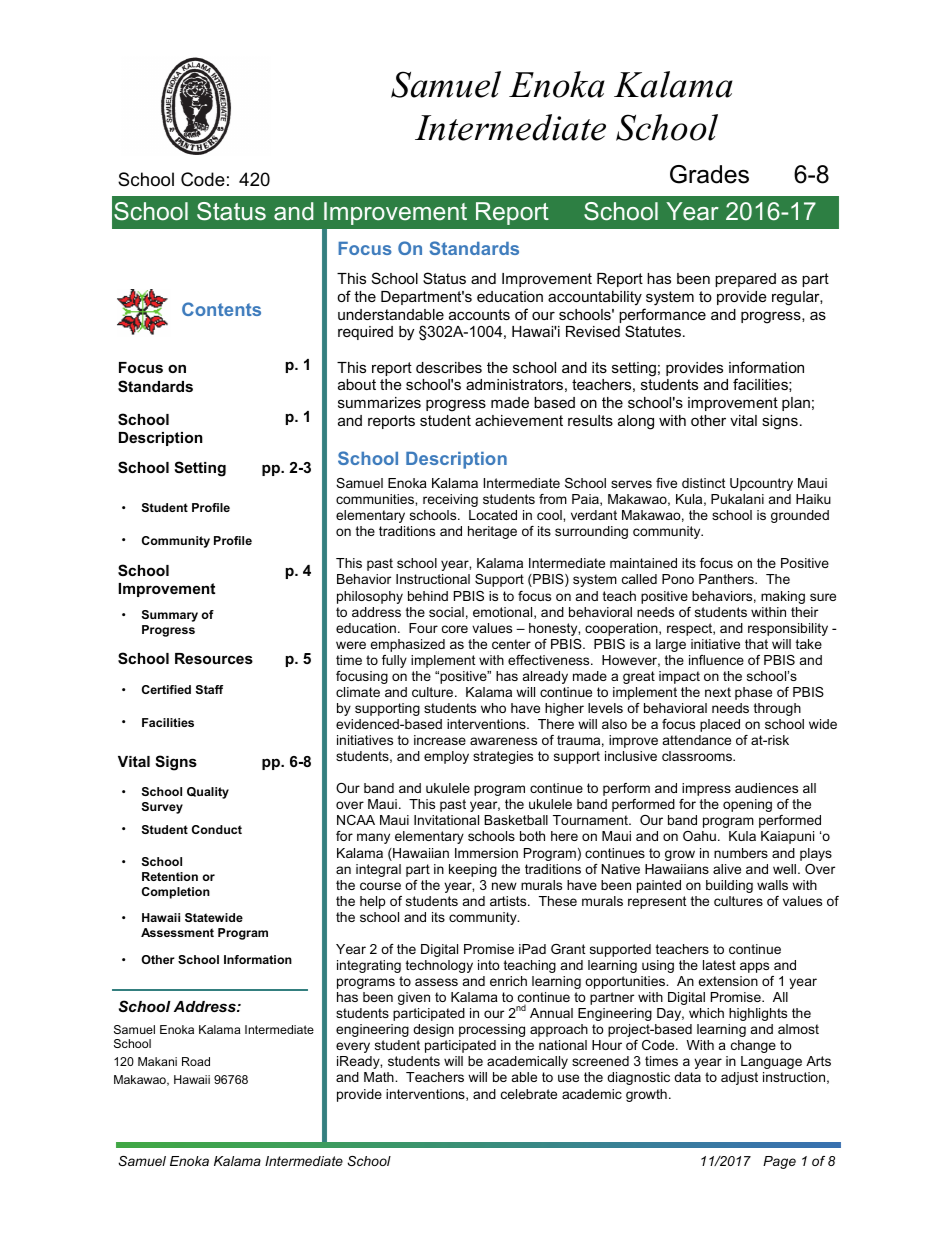 This document has width=952, height=1233. Describe the element at coordinates (217, 829) in the document. I see `Conduct` at that location.
